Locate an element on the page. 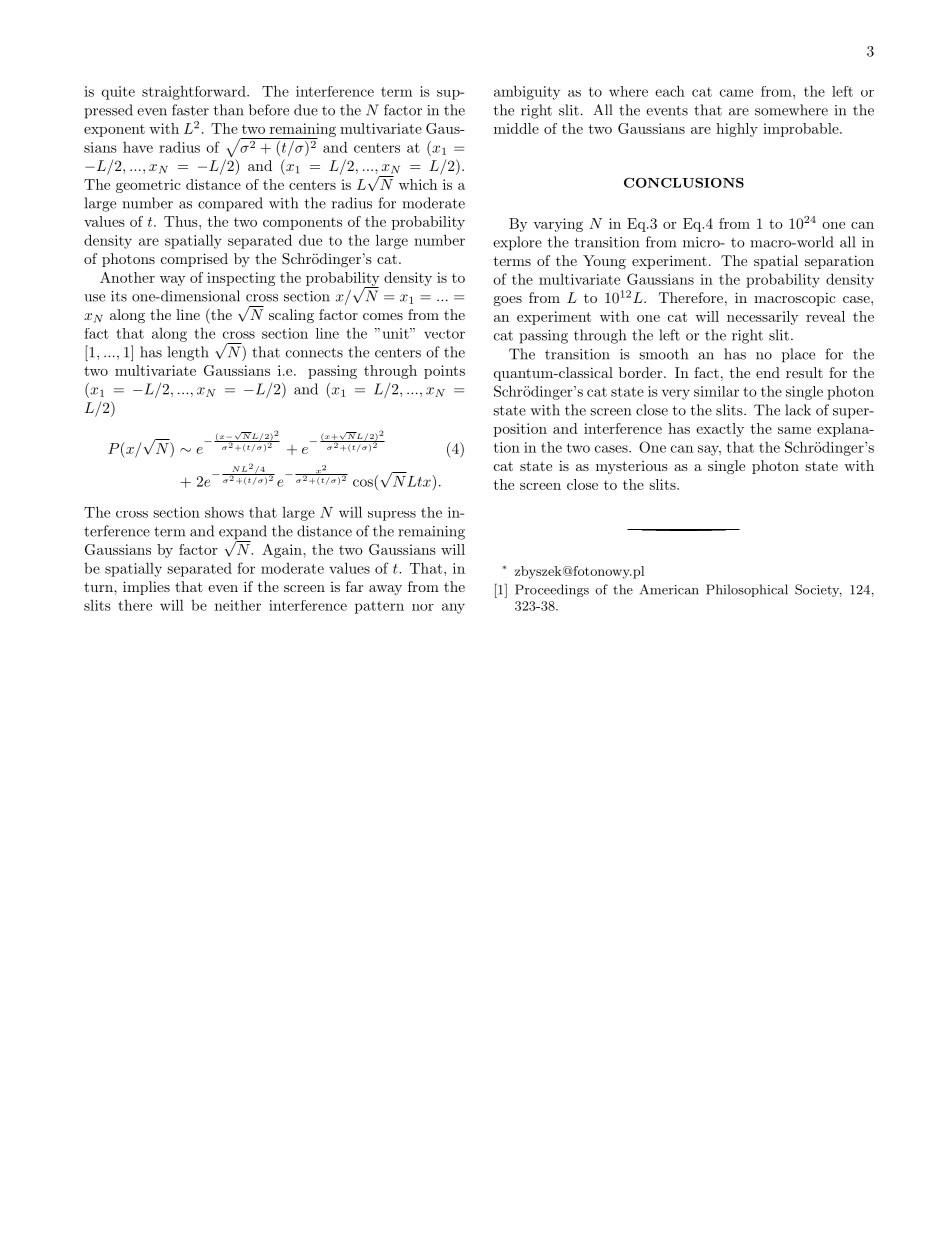 The image size is (952, 1233). shows is located at coordinates (224, 512).
